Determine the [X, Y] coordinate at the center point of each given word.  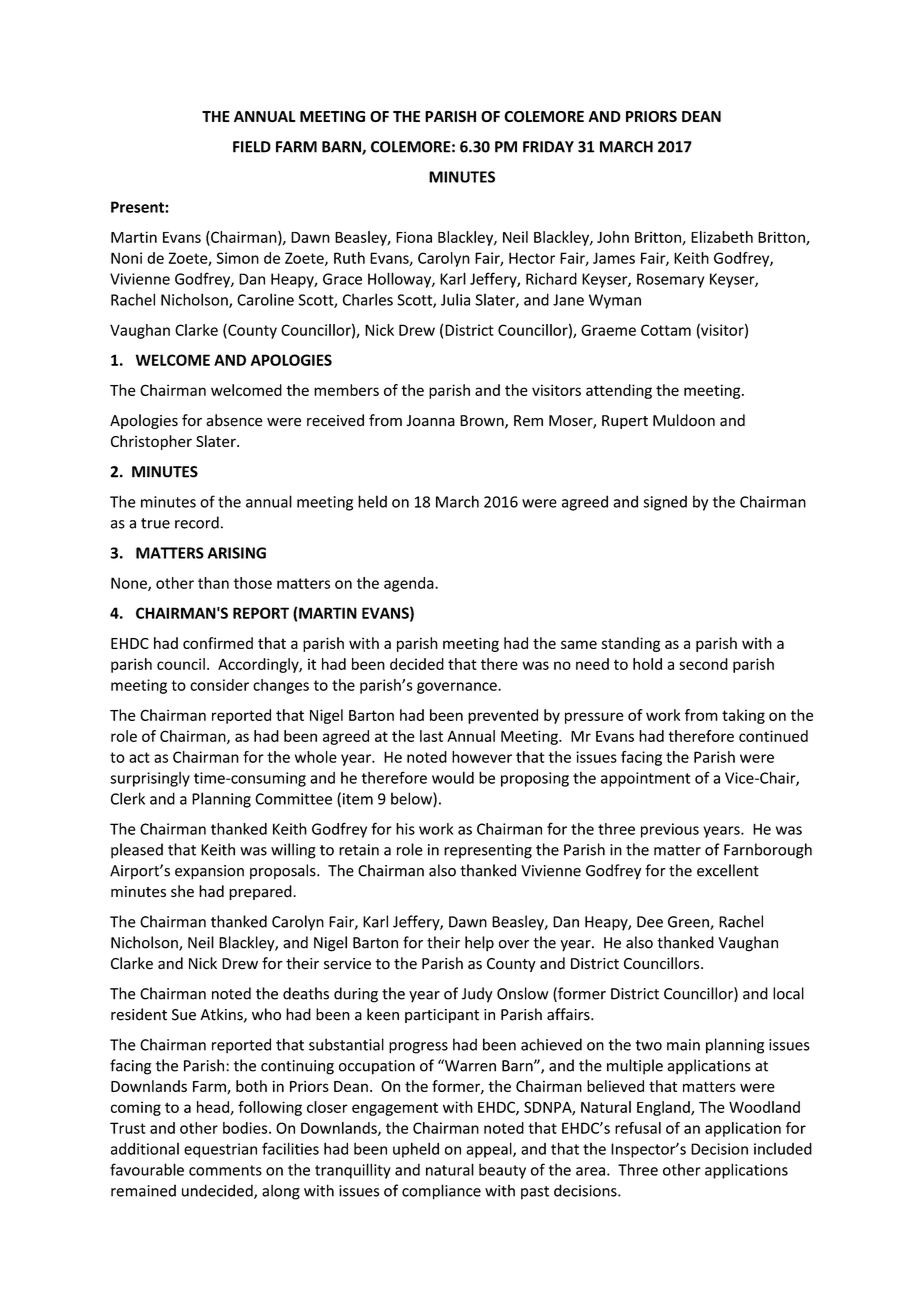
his [405, 829]
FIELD [252, 147]
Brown [483, 422]
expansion [209, 872]
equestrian [220, 1150]
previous [670, 830]
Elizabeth [722, 237]
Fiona [414, 237]
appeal [490, 1150]
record [197, 522]
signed [665, 503]
